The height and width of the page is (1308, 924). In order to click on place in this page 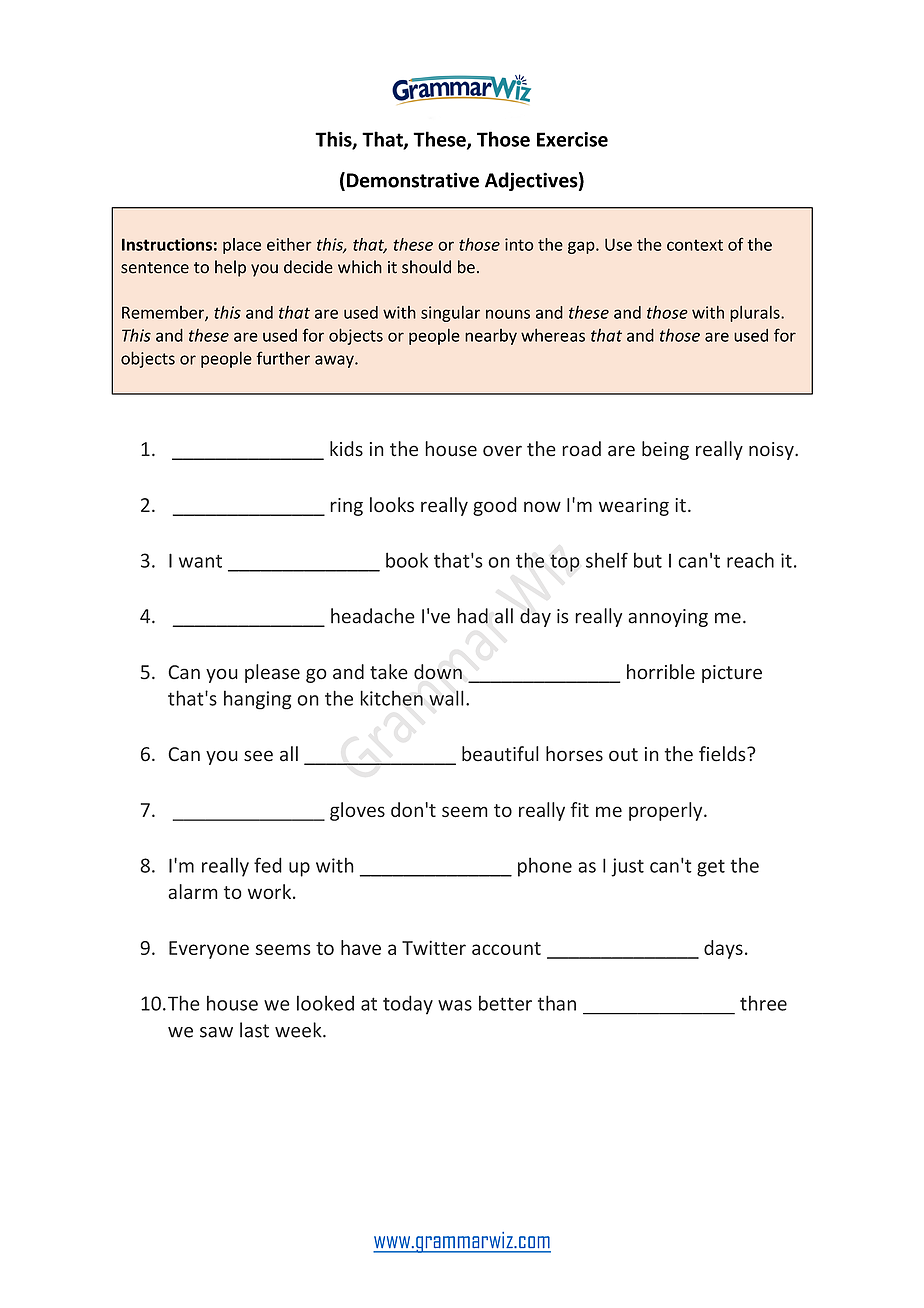, I will do `click(242, 246)`.
